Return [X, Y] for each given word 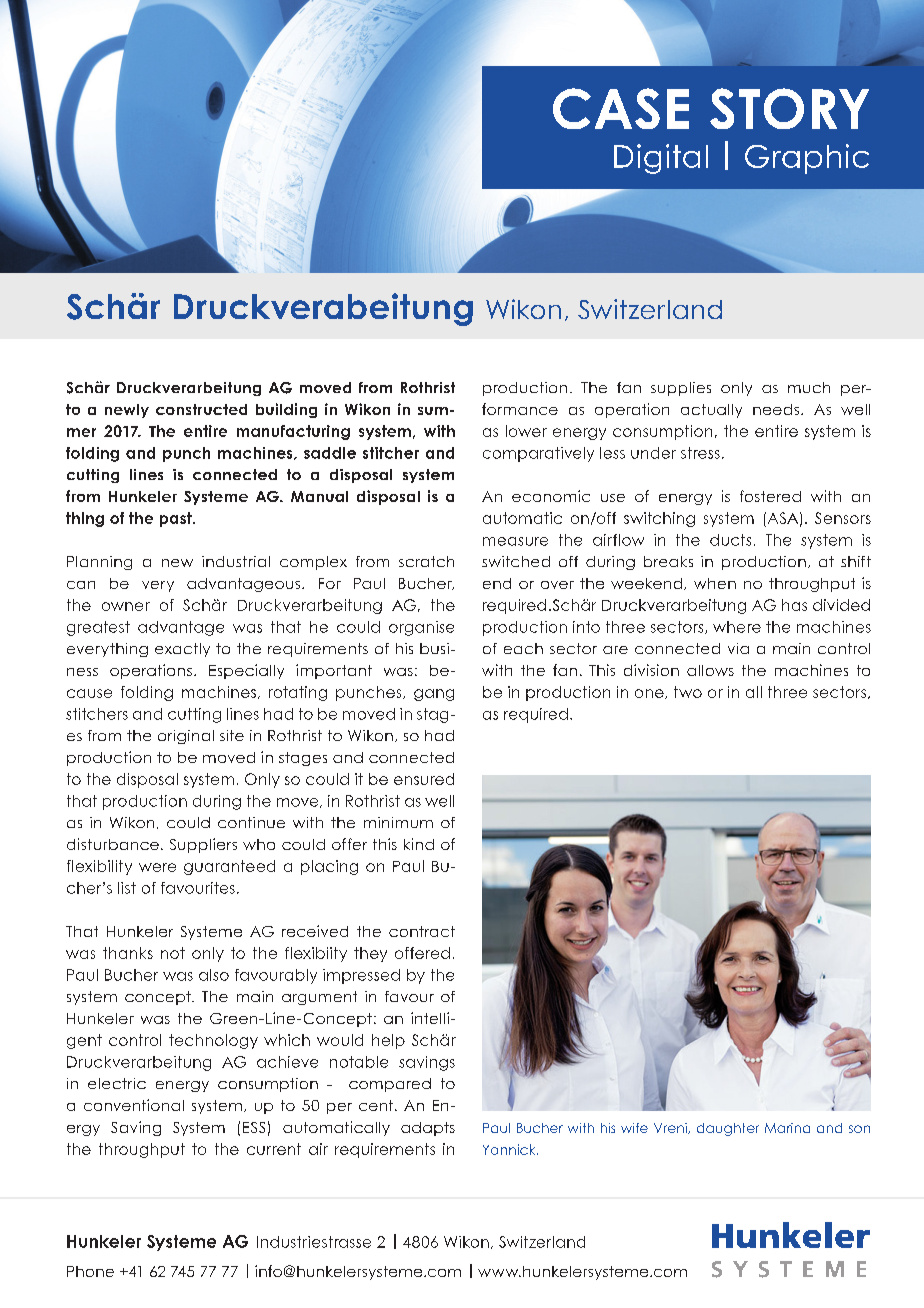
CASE [621, 108]
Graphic [807, 159]
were [157, 867]
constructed [201, 409]
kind [419, 844]
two [688, 692]
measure [515, 541]
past [177, 519]
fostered [770, 496]
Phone [90, 1271]
